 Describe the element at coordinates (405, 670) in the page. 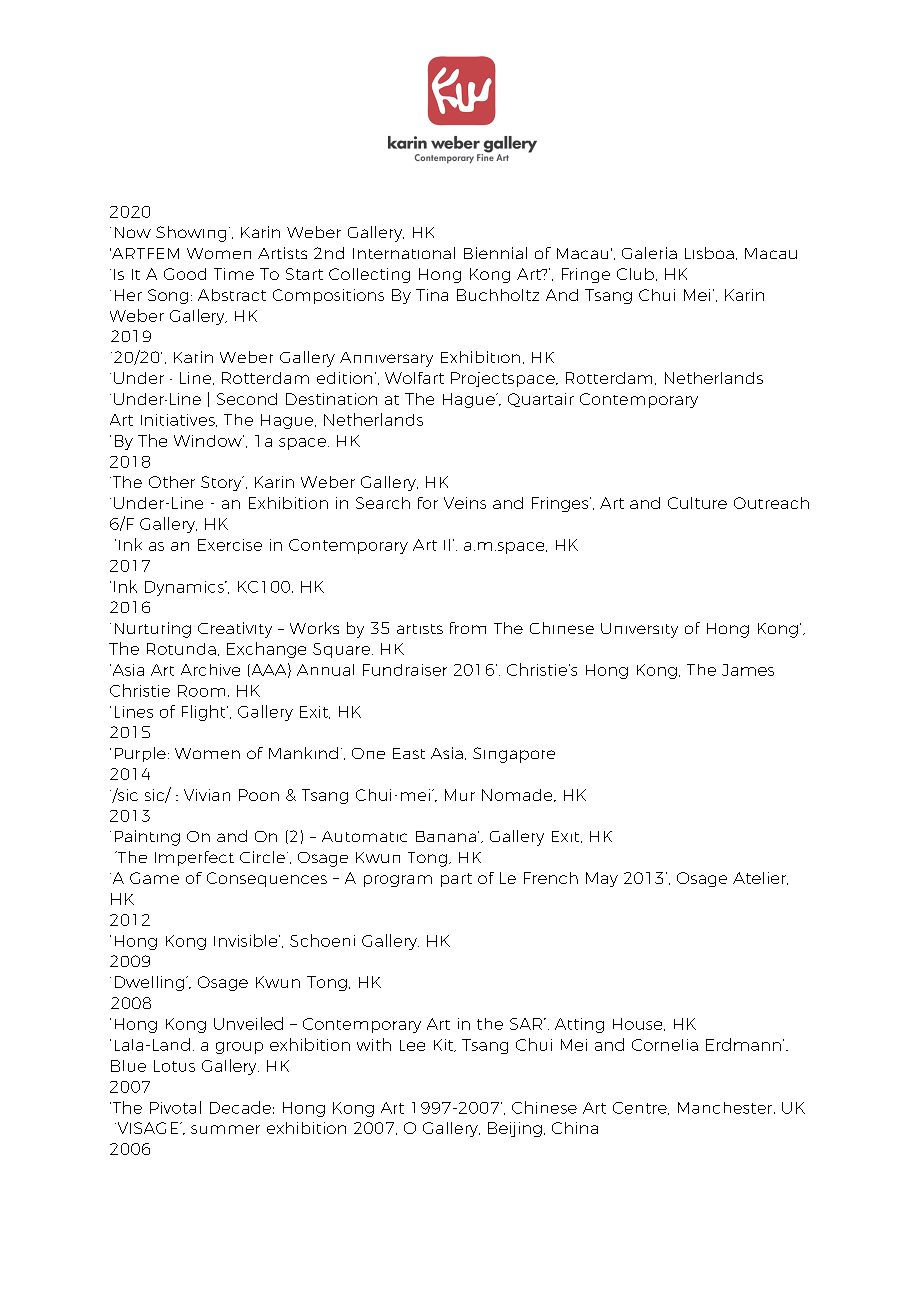

I see `Fundraiser` at that location.
